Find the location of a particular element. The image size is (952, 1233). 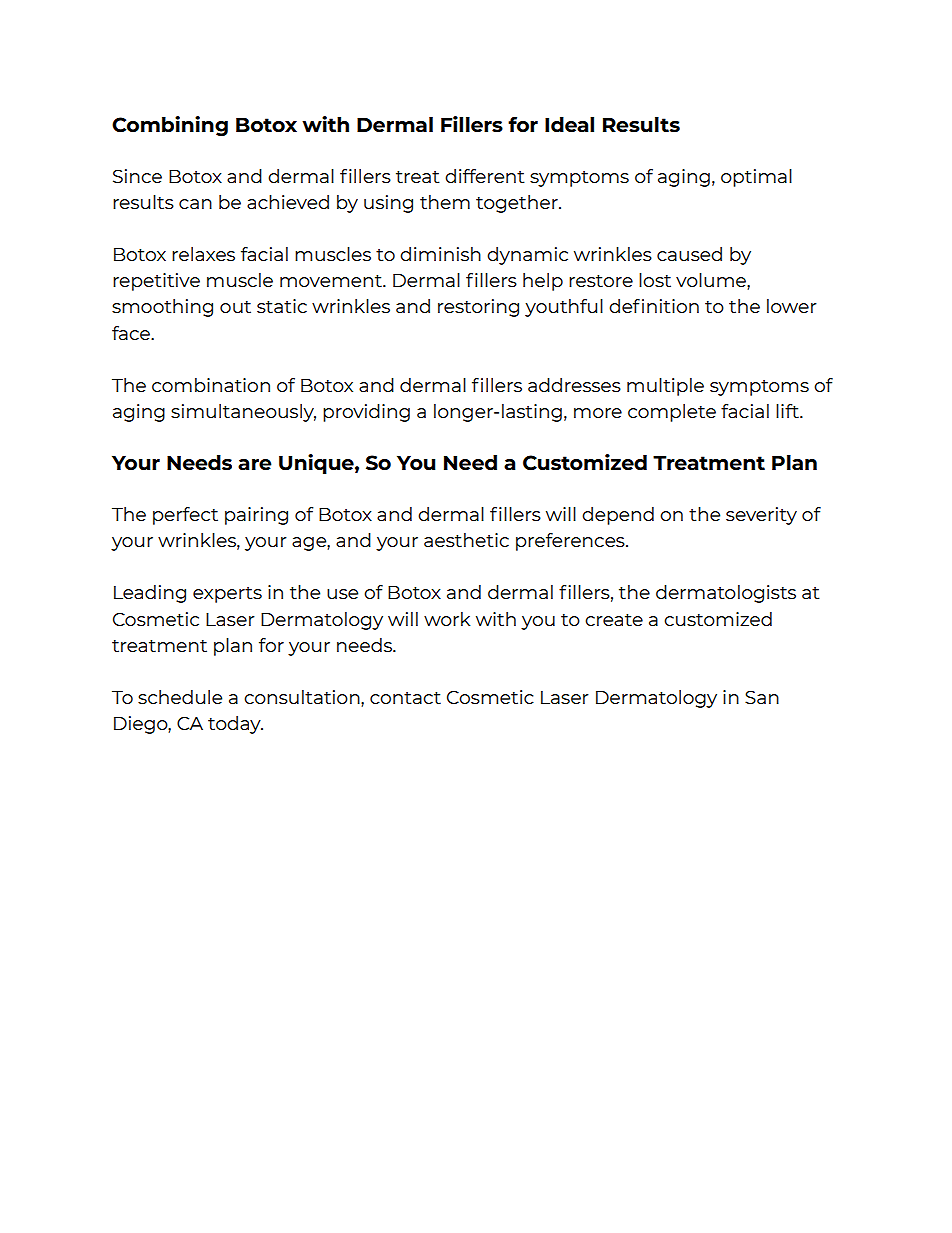

schedule is located at coordinates (180, 697).
